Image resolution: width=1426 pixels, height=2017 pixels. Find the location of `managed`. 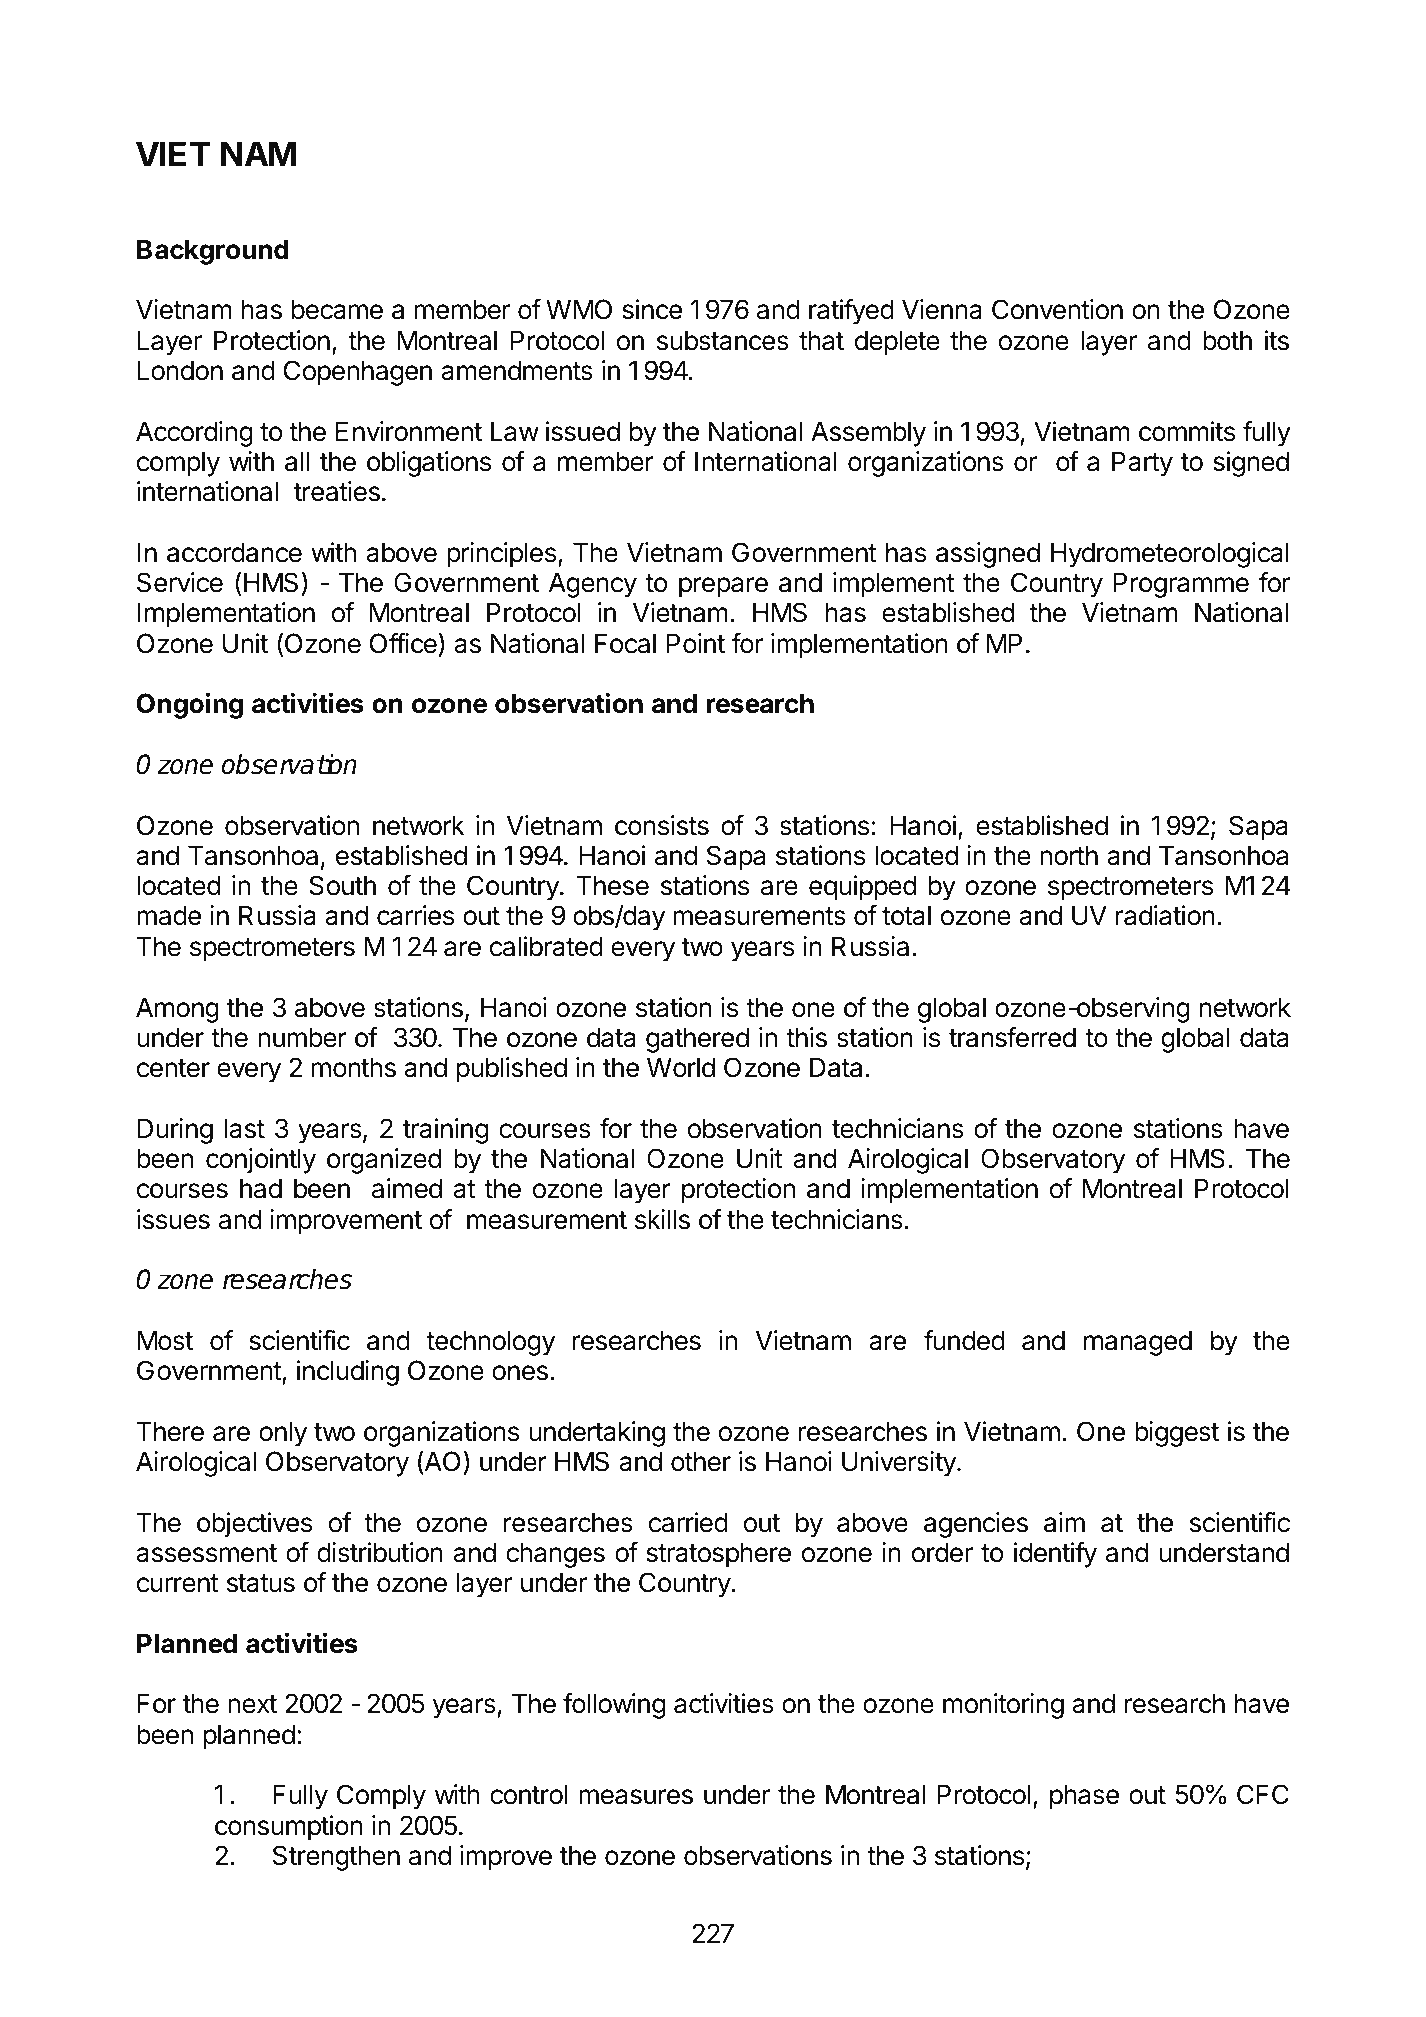

managed is located at coordinates (1138, 1343).
